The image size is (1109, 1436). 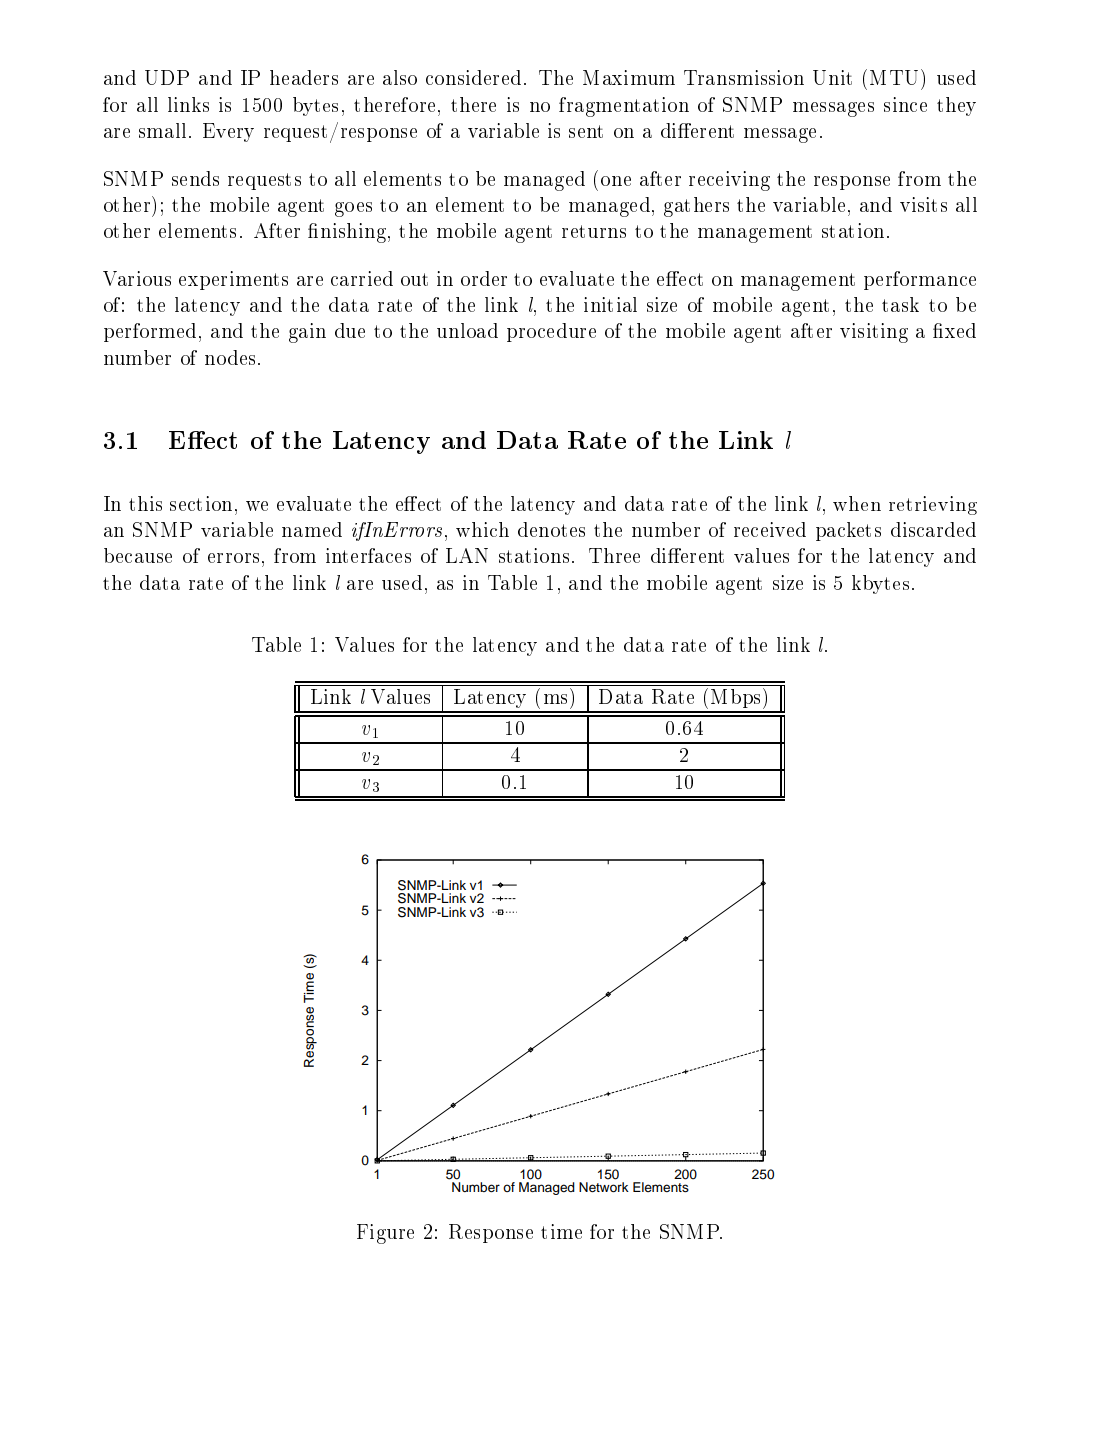 What do you see at coordinates (905, 104) in the document?
I see `since` at bounding box center [905, 104].
